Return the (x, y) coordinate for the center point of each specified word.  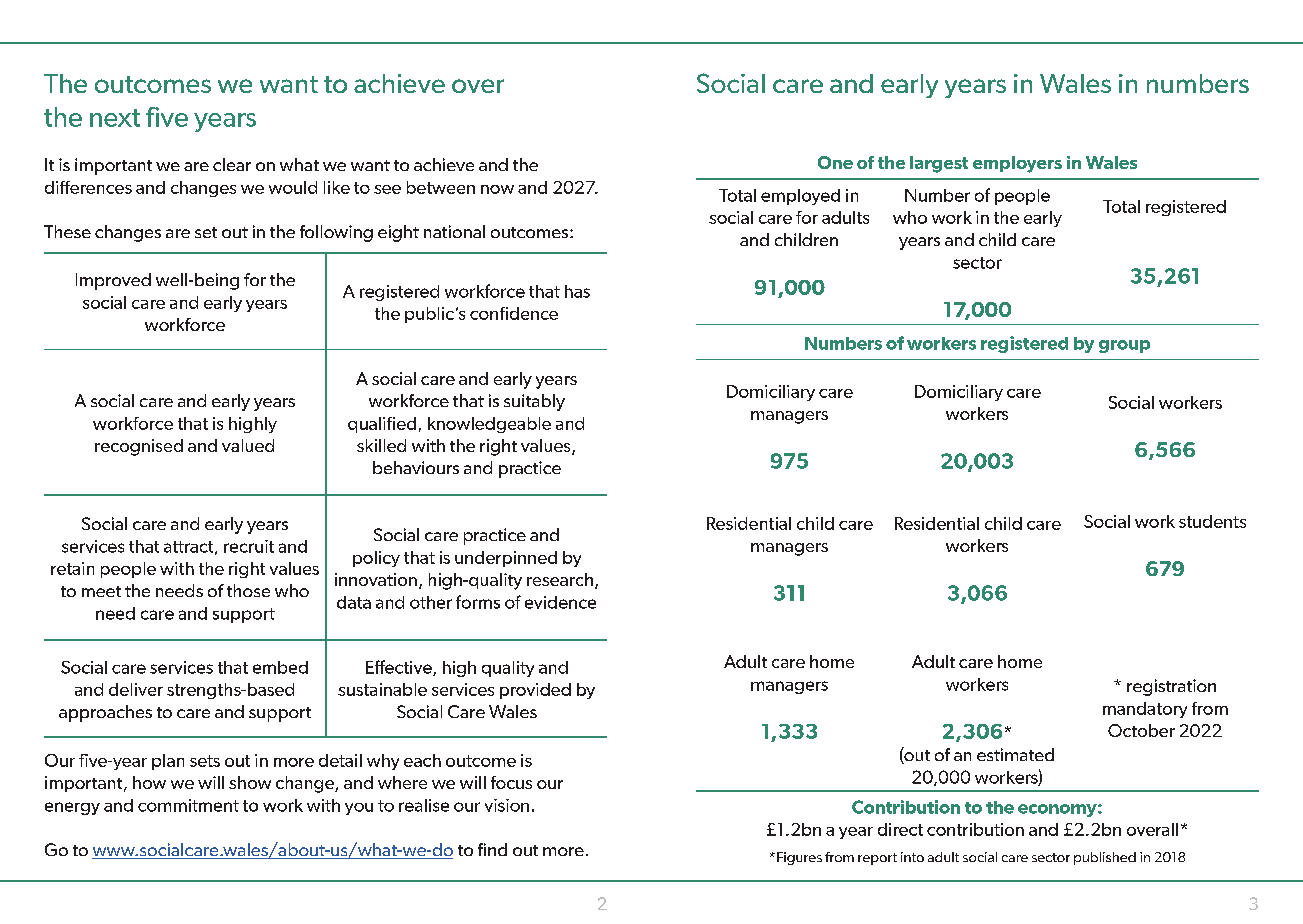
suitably (534, 402)
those (248, 590)
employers (1017, 164)
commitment (188, 805)
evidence (560, 602)
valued (248, 445)
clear (232, 164)
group (1124, 346)
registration (1171, 687)
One (835, 162)
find (492, 849)
